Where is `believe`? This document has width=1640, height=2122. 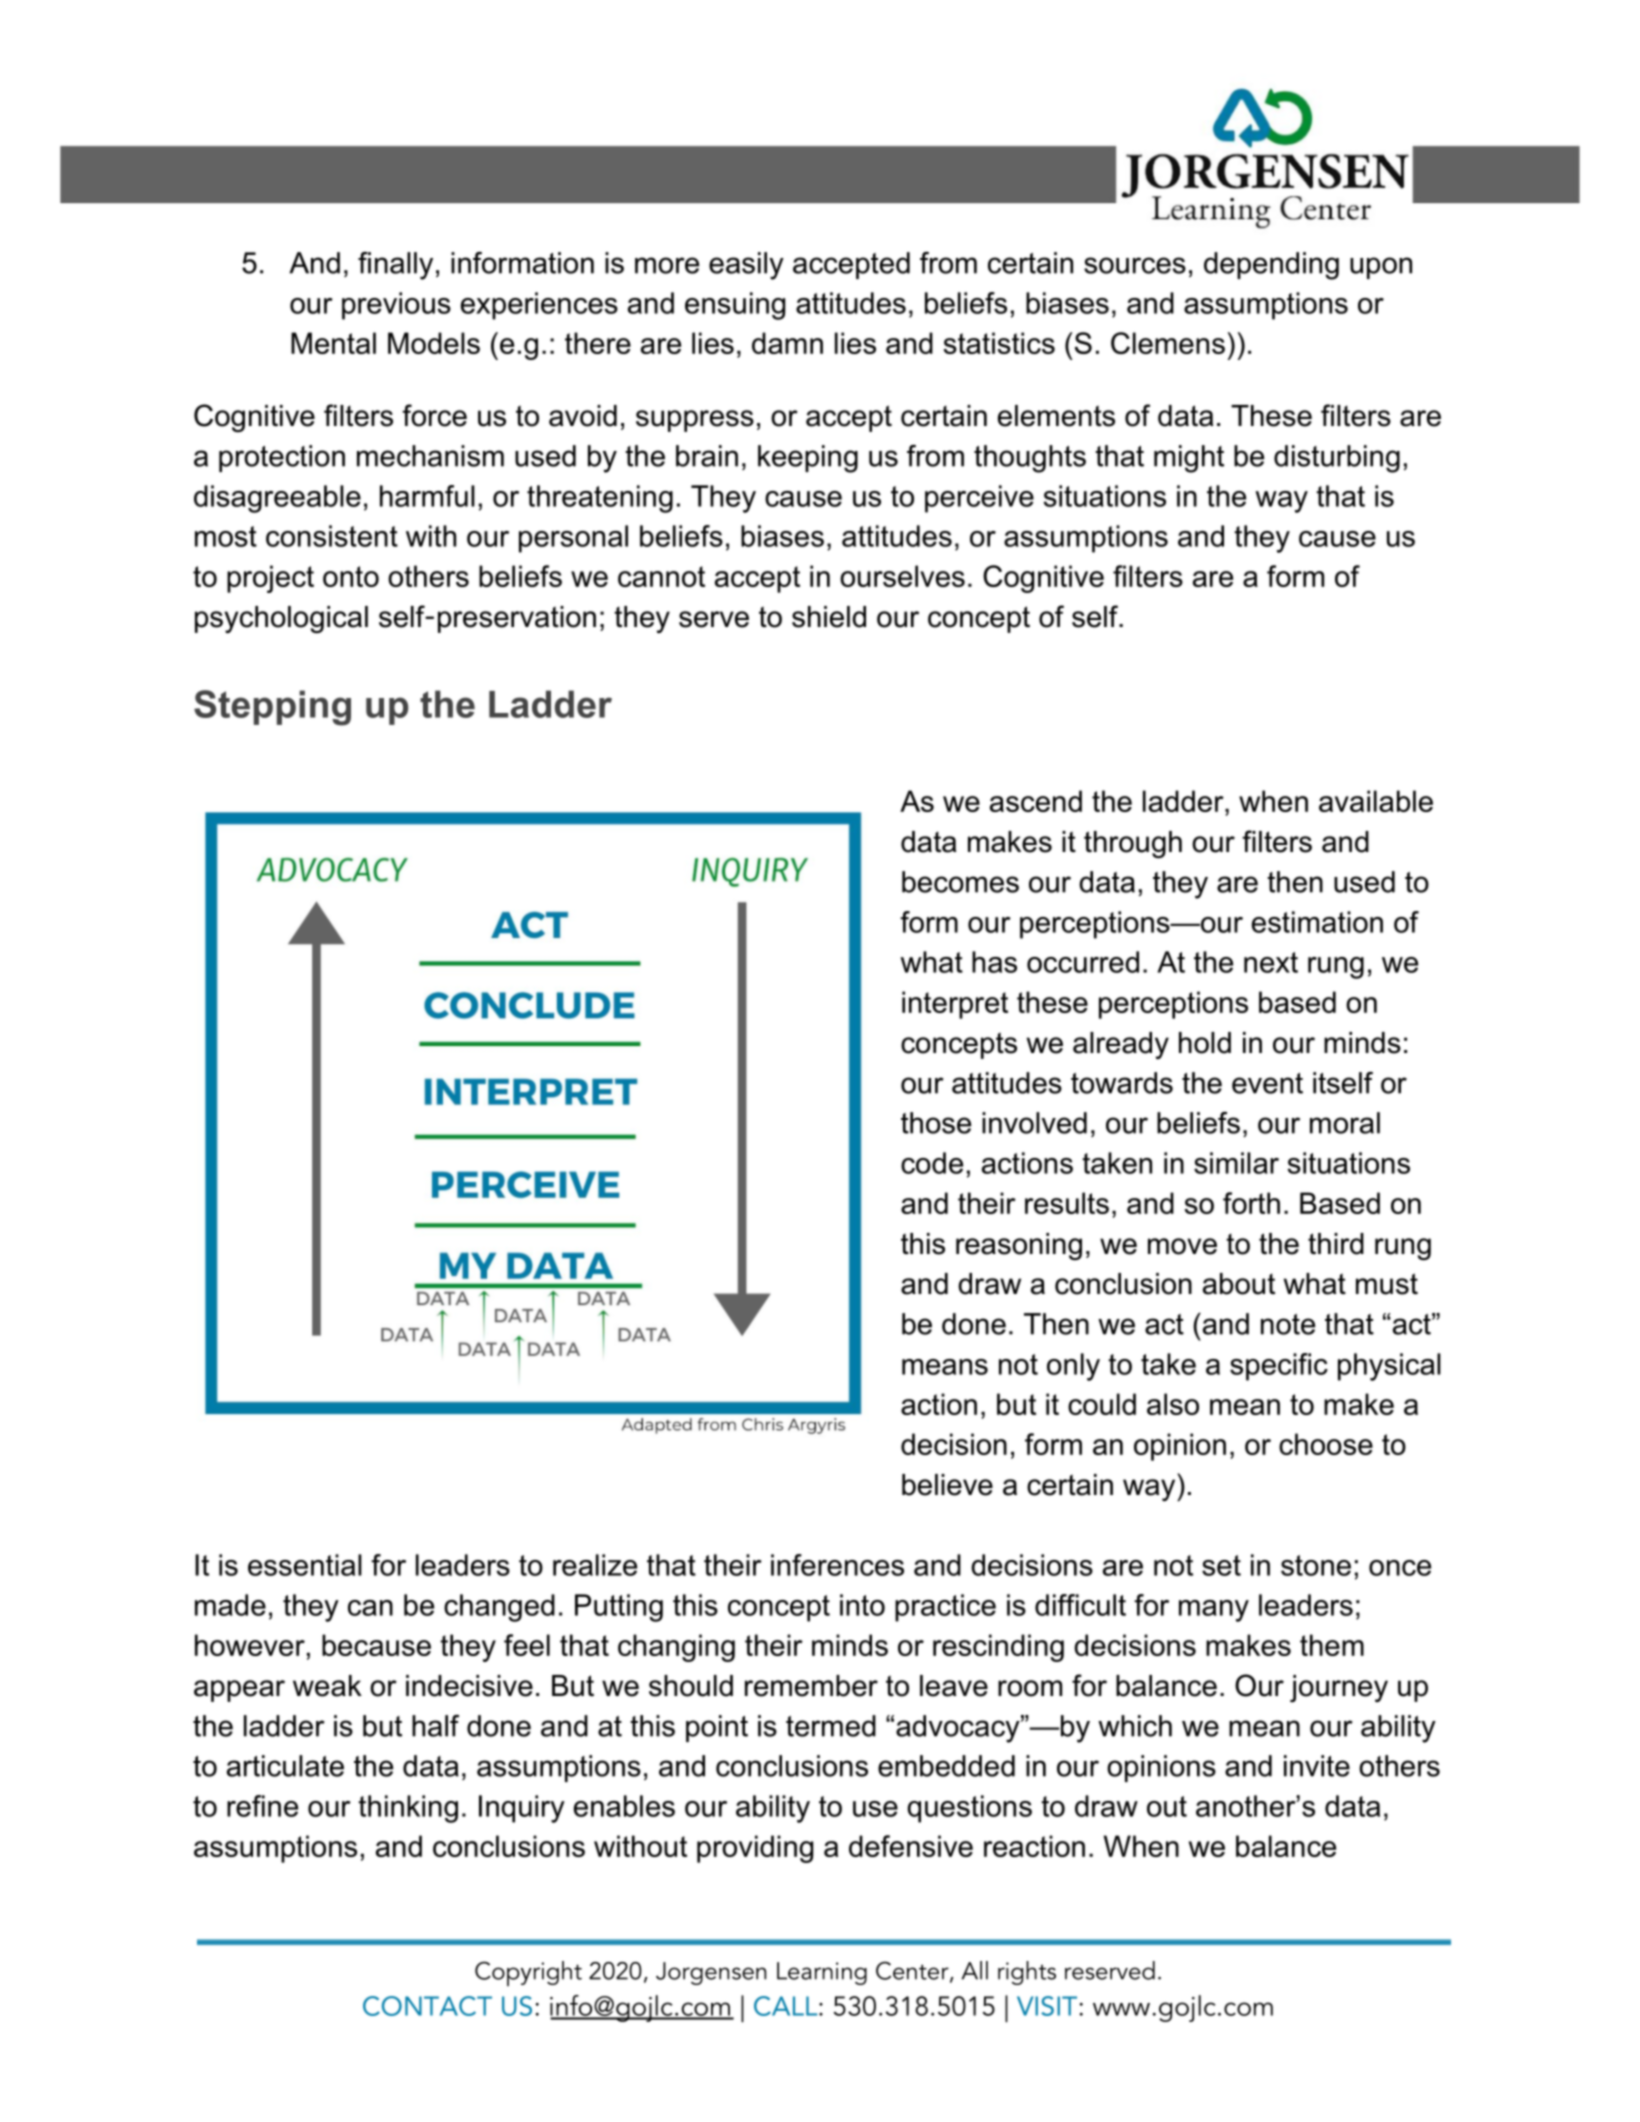 believe is located at coordinates (947, 1485).
